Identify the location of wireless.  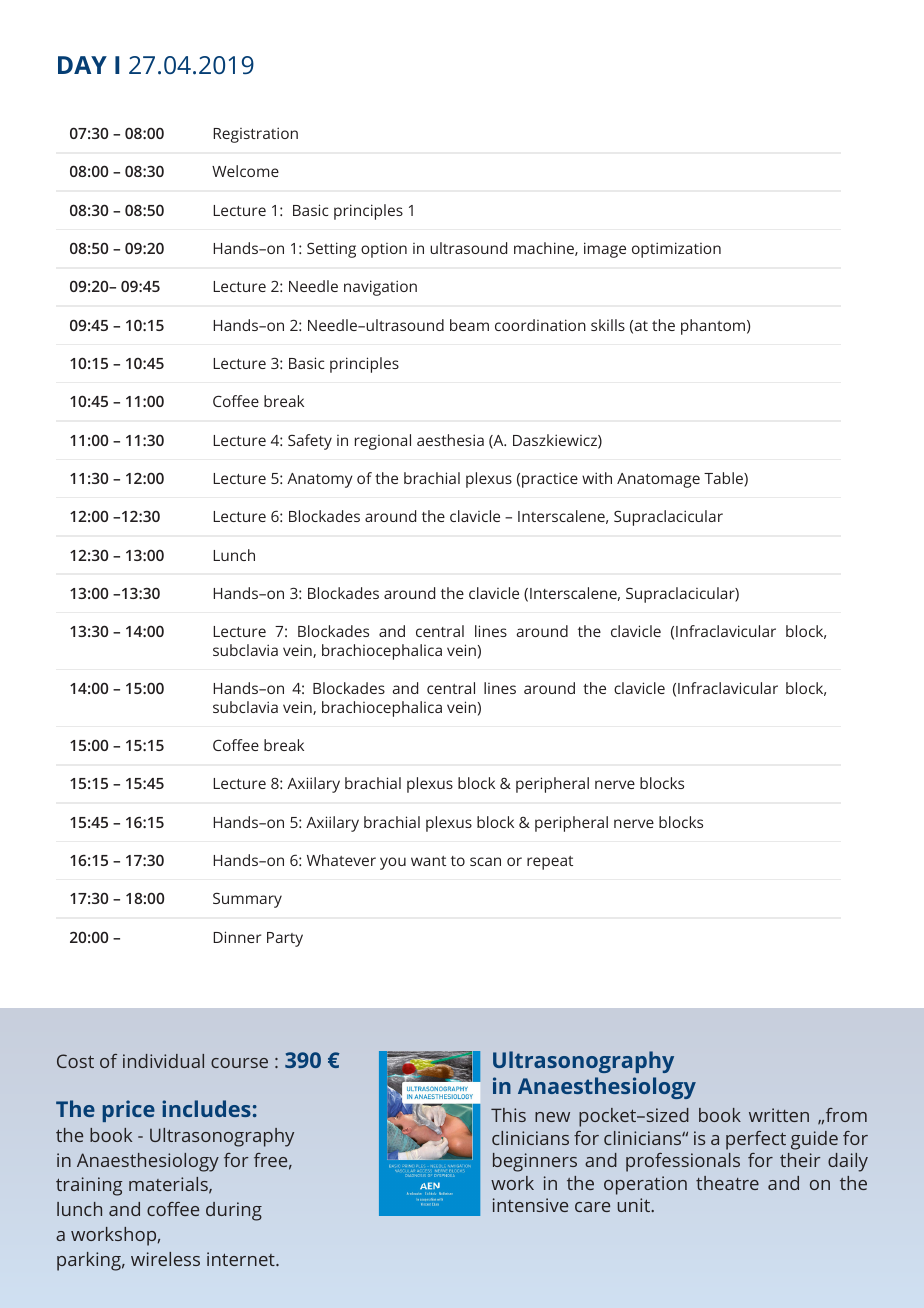
(165, 1259).
